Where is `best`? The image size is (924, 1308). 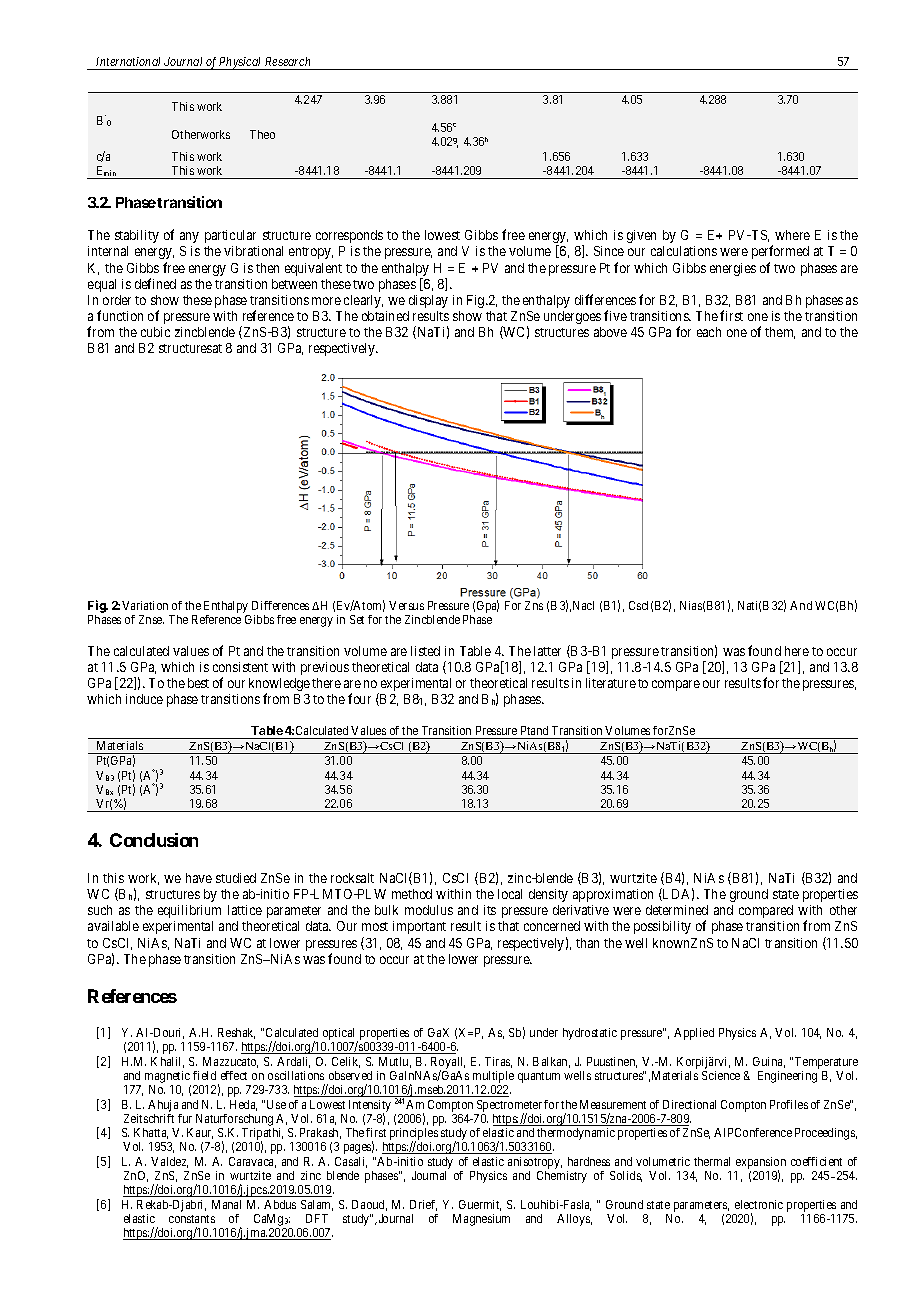
best is located at coordinates (198, 683).
